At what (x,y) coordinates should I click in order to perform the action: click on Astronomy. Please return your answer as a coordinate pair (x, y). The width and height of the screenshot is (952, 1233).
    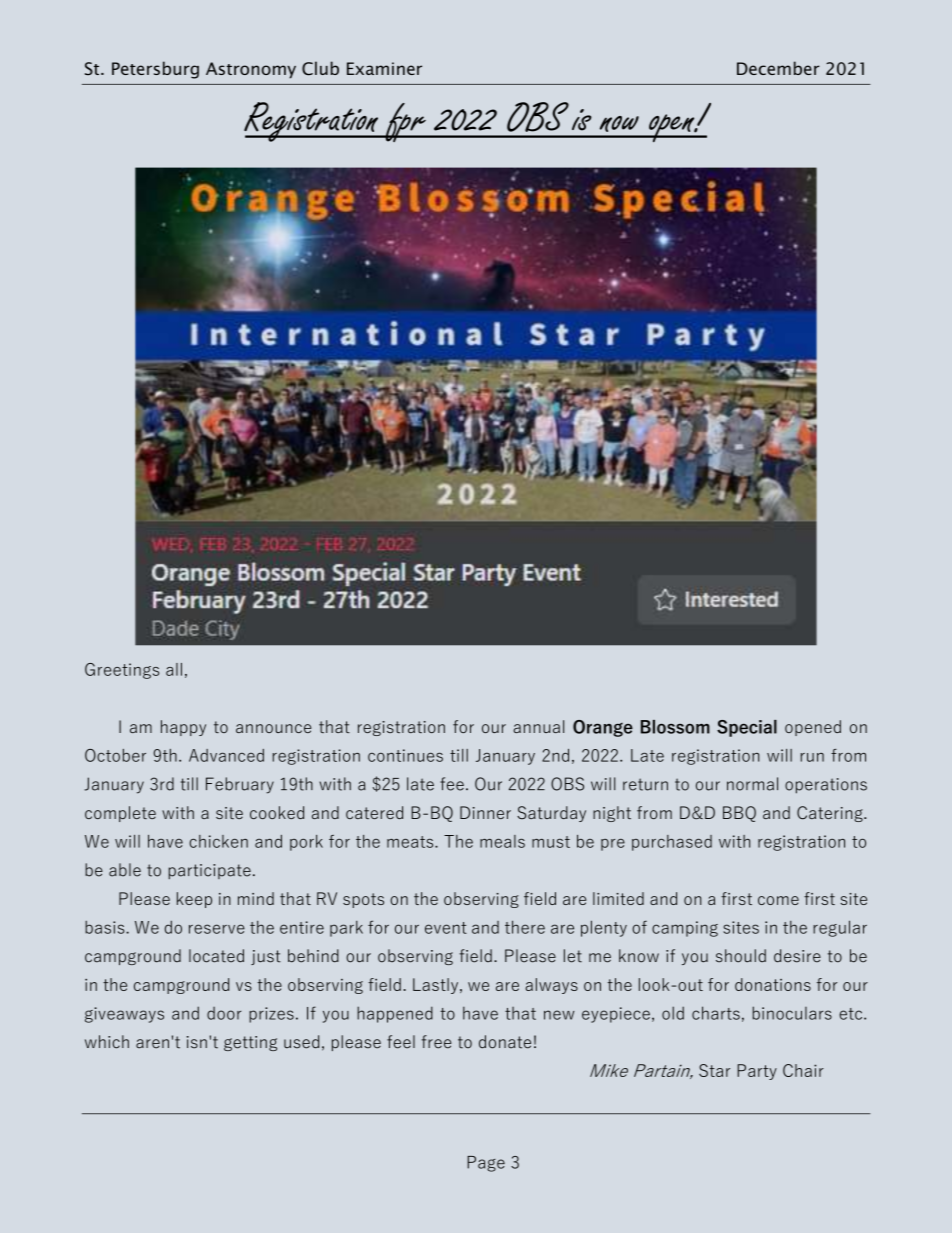
    Looking at the image, I should click on (251, 70).
